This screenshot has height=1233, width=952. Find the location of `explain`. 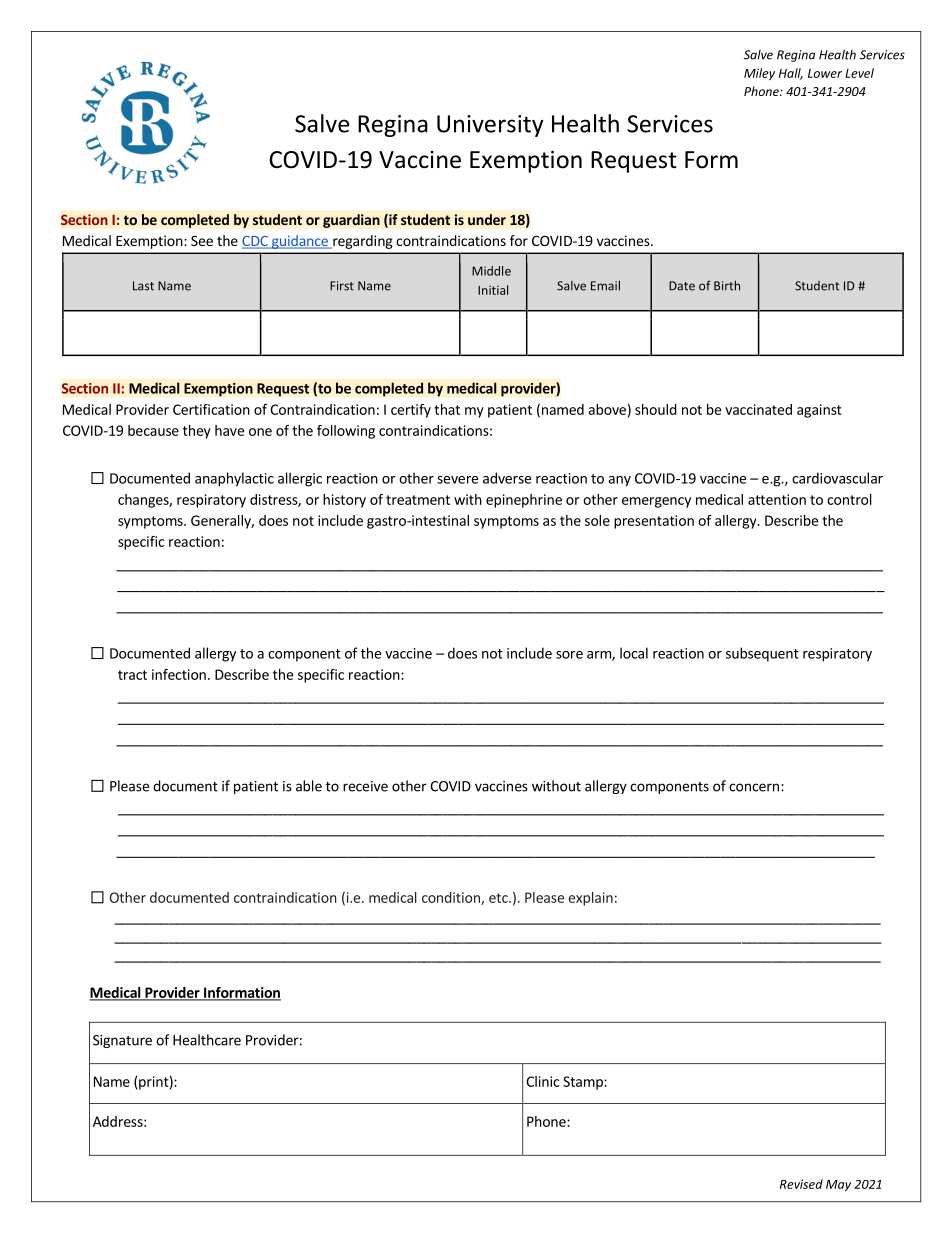

explain is located at coordinates (591, 899).
